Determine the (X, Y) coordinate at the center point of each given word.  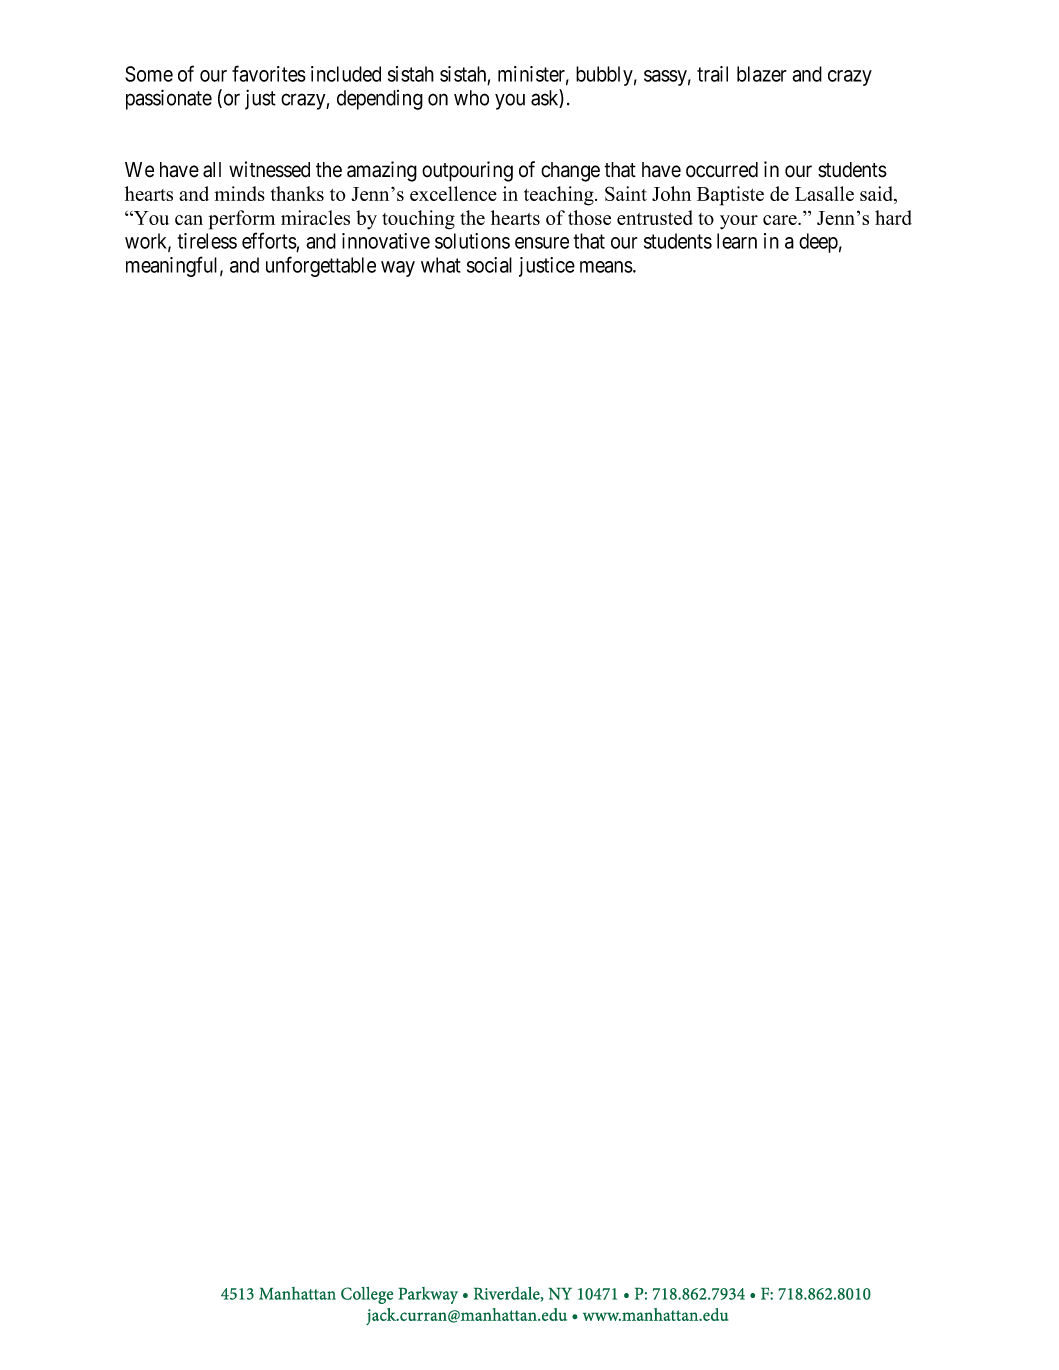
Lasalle (824, 193)
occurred (722, 170)
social (489, 265)
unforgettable (321, 266)
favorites (269, 73)
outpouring (467, 171)
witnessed (269, 169)
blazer (762, 74)
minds (240, 193)
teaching (560, 196)
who (471, 98)
